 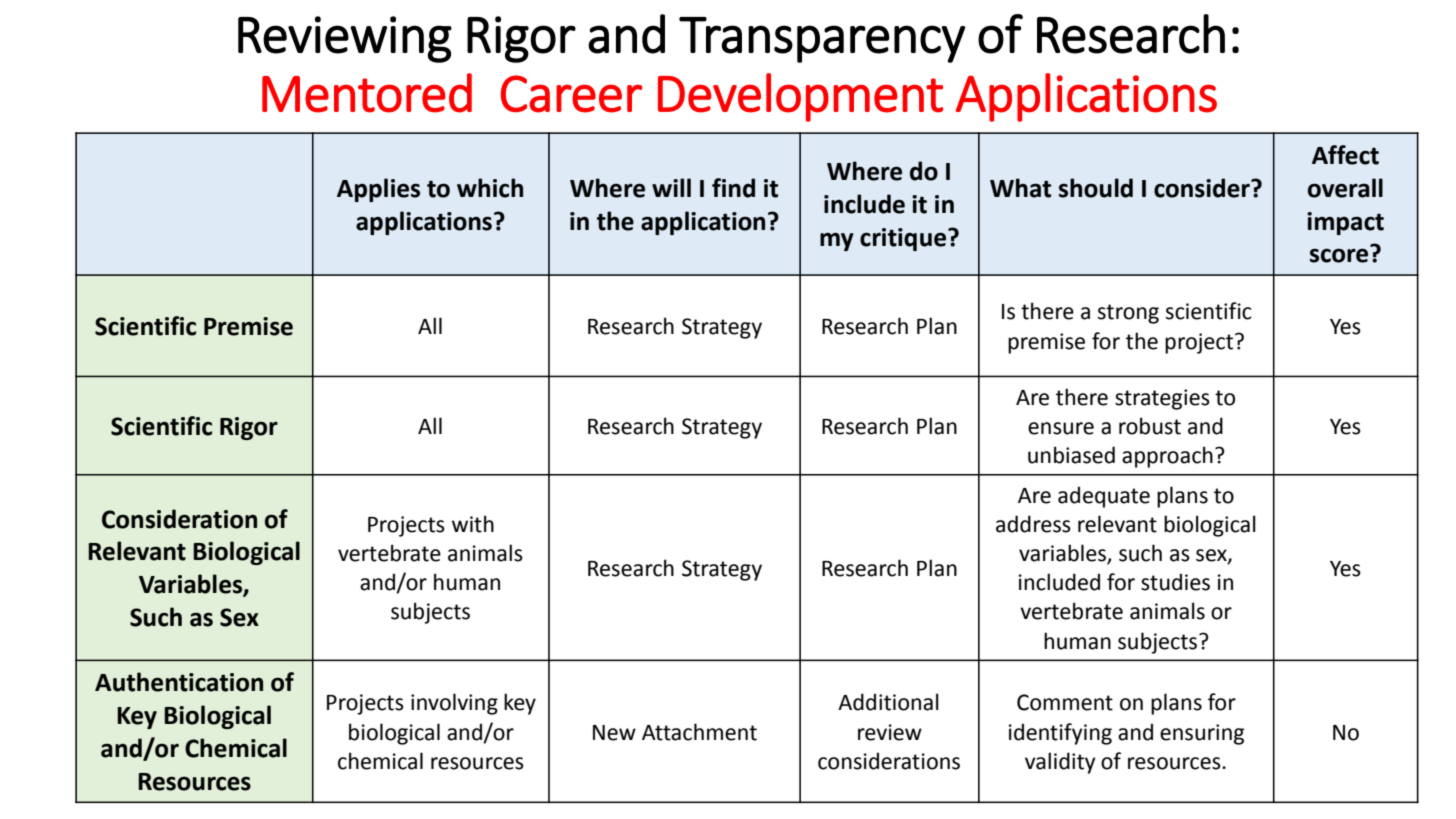 I want to click on Applies, so click(x=378, y=190).
